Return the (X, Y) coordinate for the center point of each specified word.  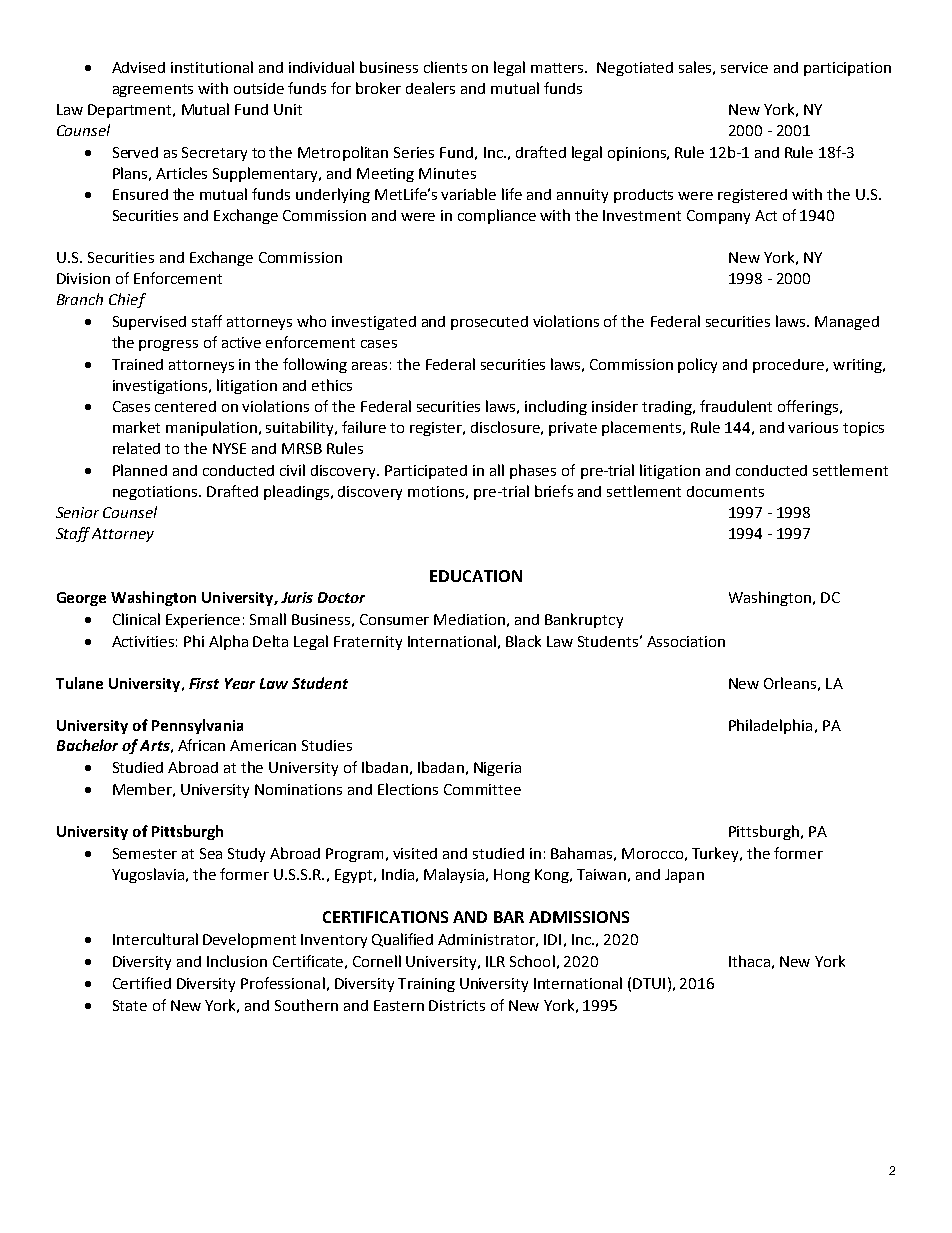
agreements (153, 90)
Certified (142, 983)
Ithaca (749, 961)
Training (426, 985)
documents (725, 491)
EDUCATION (476, 576)
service (744, 67)
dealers (430, 88)
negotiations (157, 493)
